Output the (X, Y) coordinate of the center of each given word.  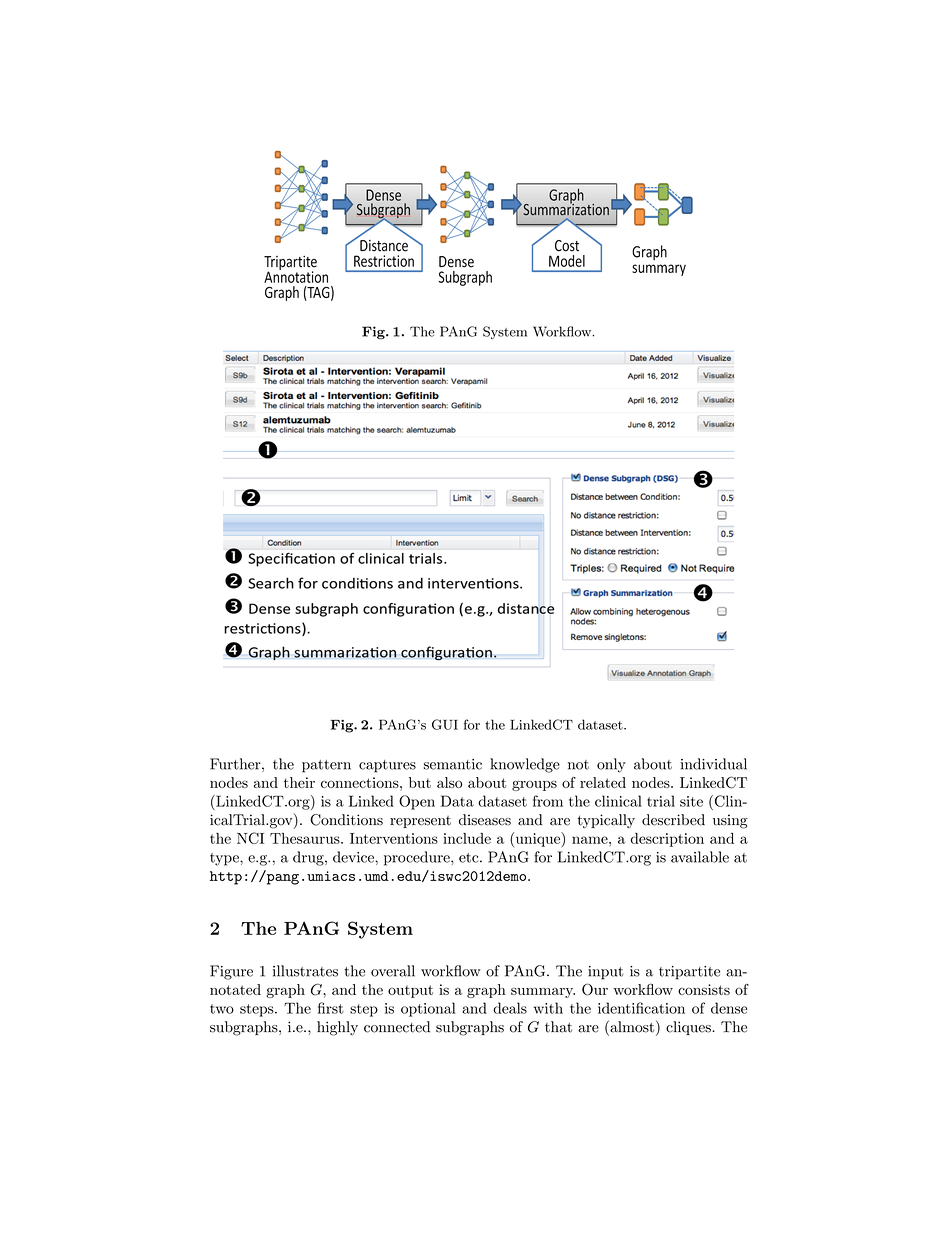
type (225, 859)
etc (469, 858)
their (299, 782)
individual (714, 764)
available (700, 857)
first (331, 1008)
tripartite (689, 973)
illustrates (305, 971)
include (467, 838)
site (691, 801)
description (667, 840)
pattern (326, 766)
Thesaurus (306, 838)
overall (393, 971)
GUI (445, 724)
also (450, 782)
